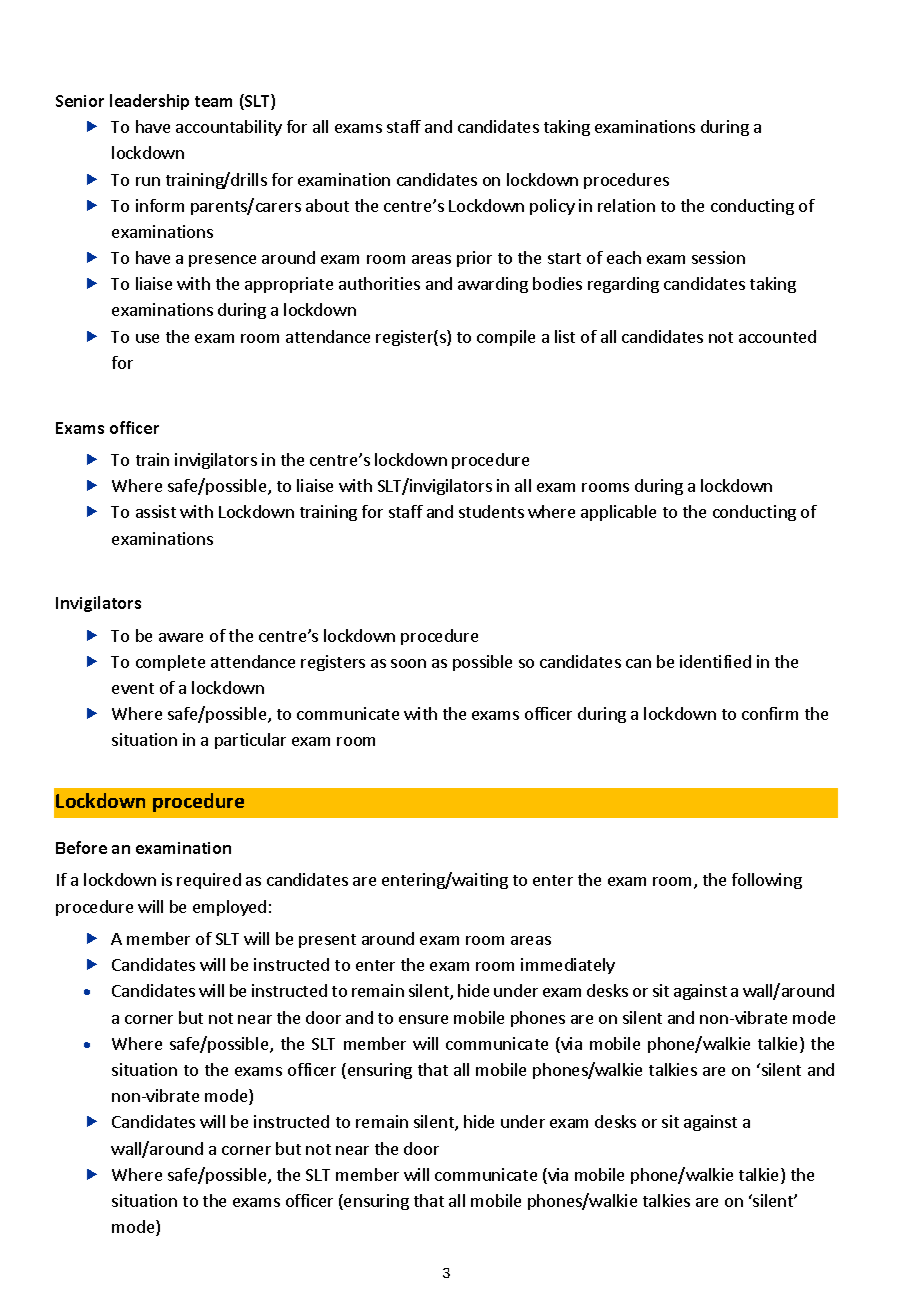  Describe the element at coordinates (408, 663) in the screenshot. I see `soon` at that location.
